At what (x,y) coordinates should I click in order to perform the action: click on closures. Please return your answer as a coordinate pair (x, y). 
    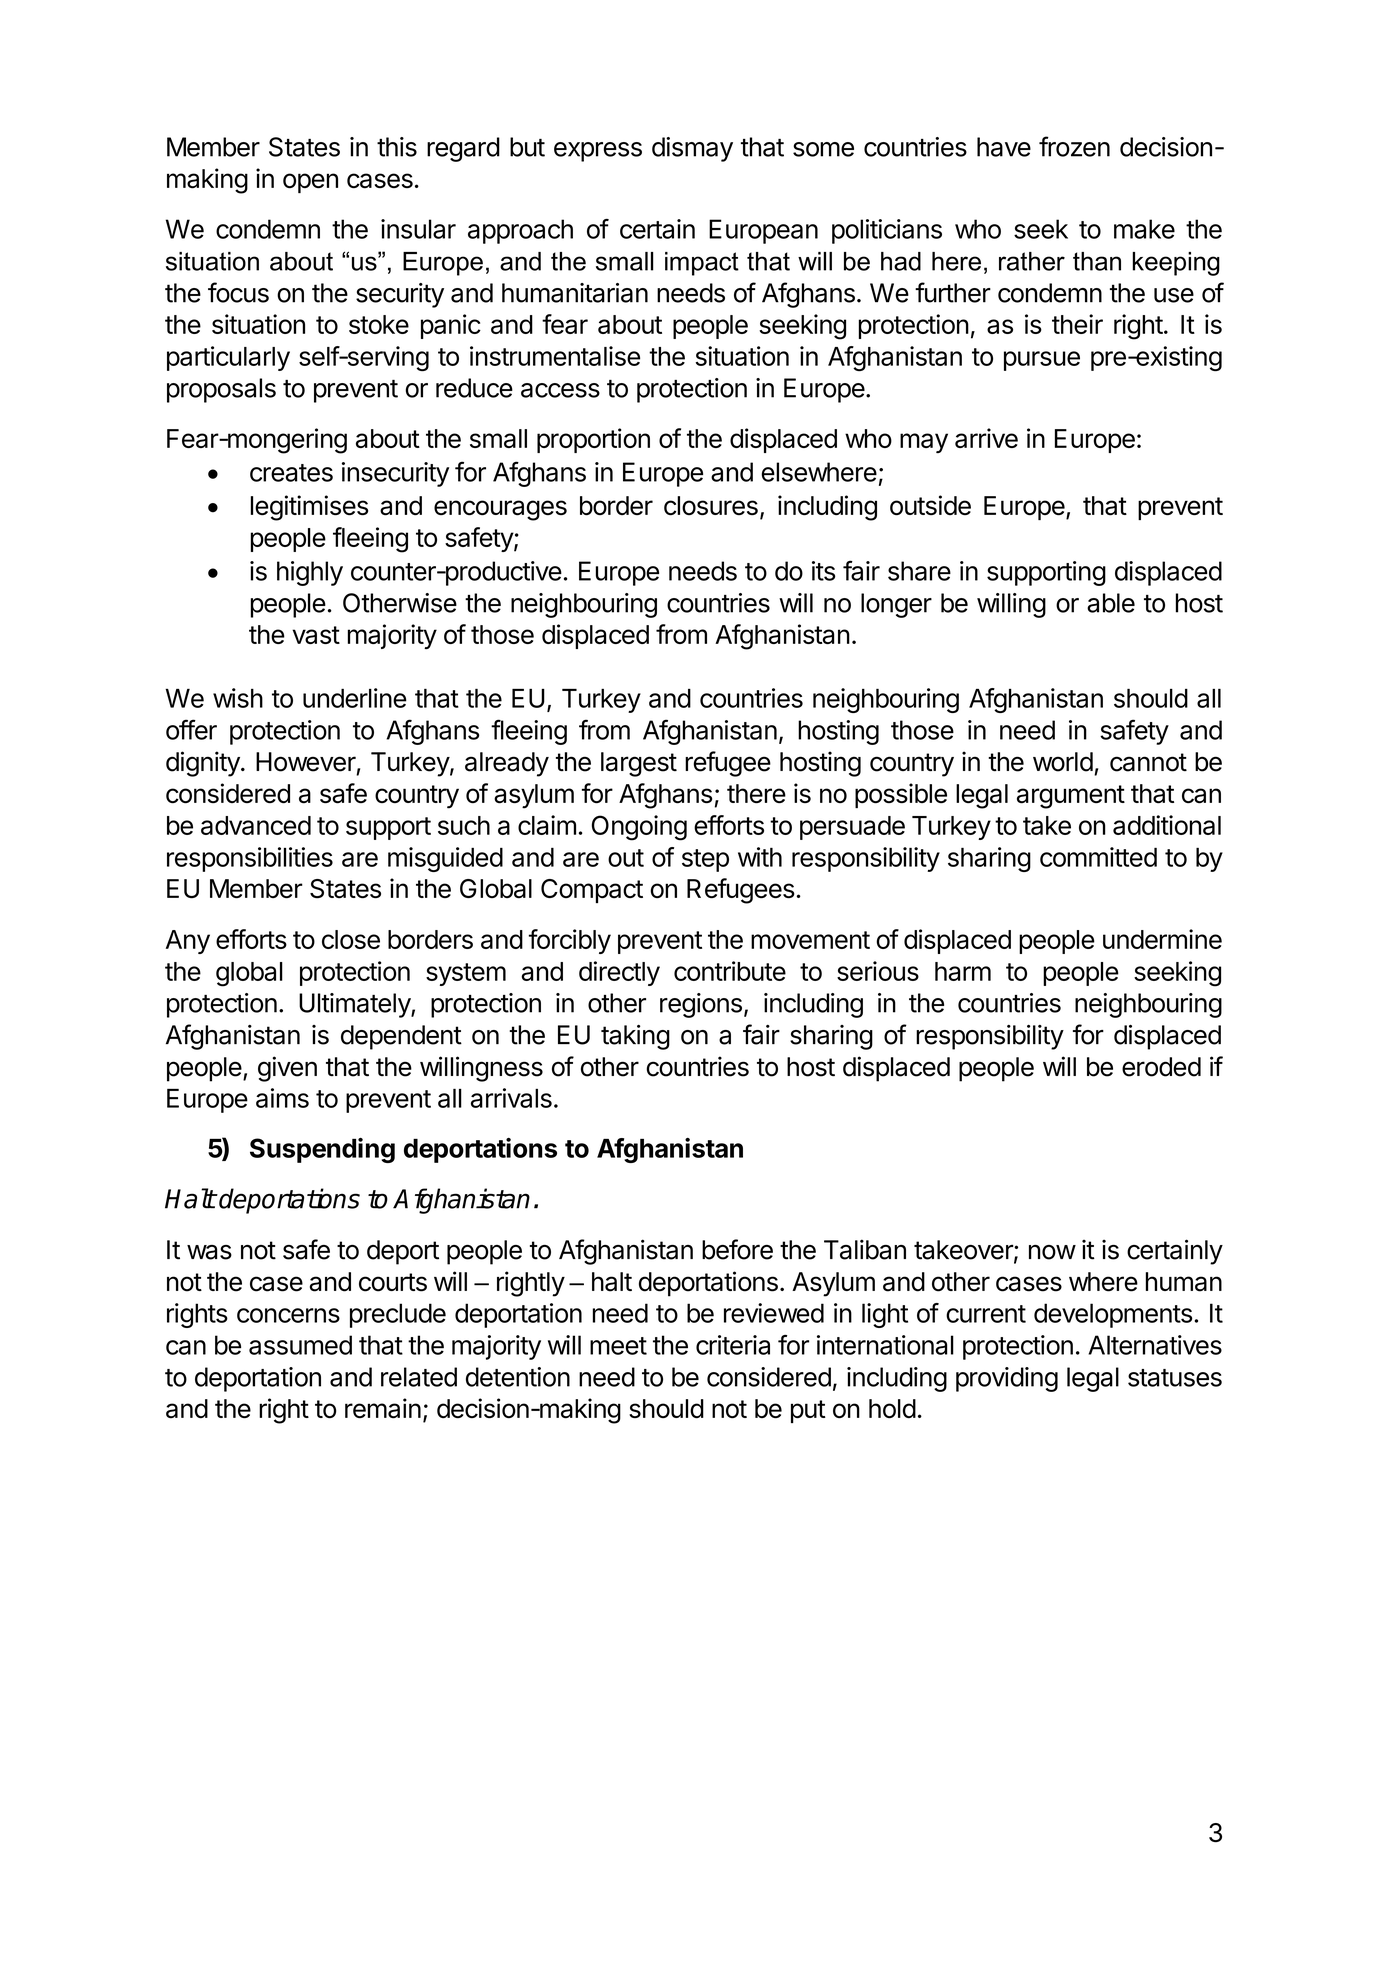
    Looking at the image, I should click on (711, 505).
